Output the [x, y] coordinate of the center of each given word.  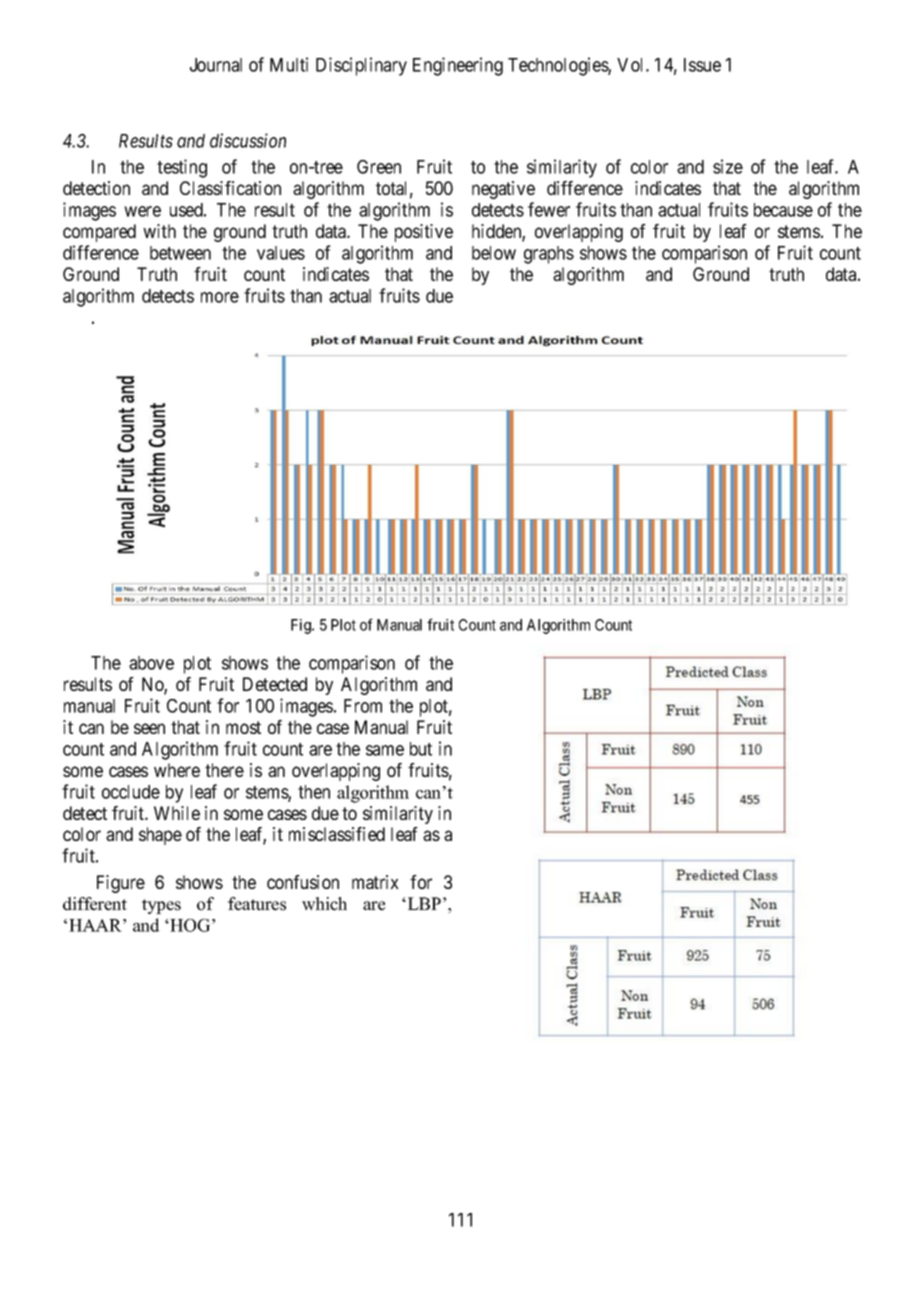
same [385, 750]
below [494, 253]
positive [424, 233]
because [783, 210]
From [363, 706]
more [220, 297]
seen [149, 728]
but [421, 749]
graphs [549, 255]
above [151, 663]
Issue [702, 65]
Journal [216, 65]
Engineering [458, 66]
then [314, 792]
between [180, 253]
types [161, 906]
